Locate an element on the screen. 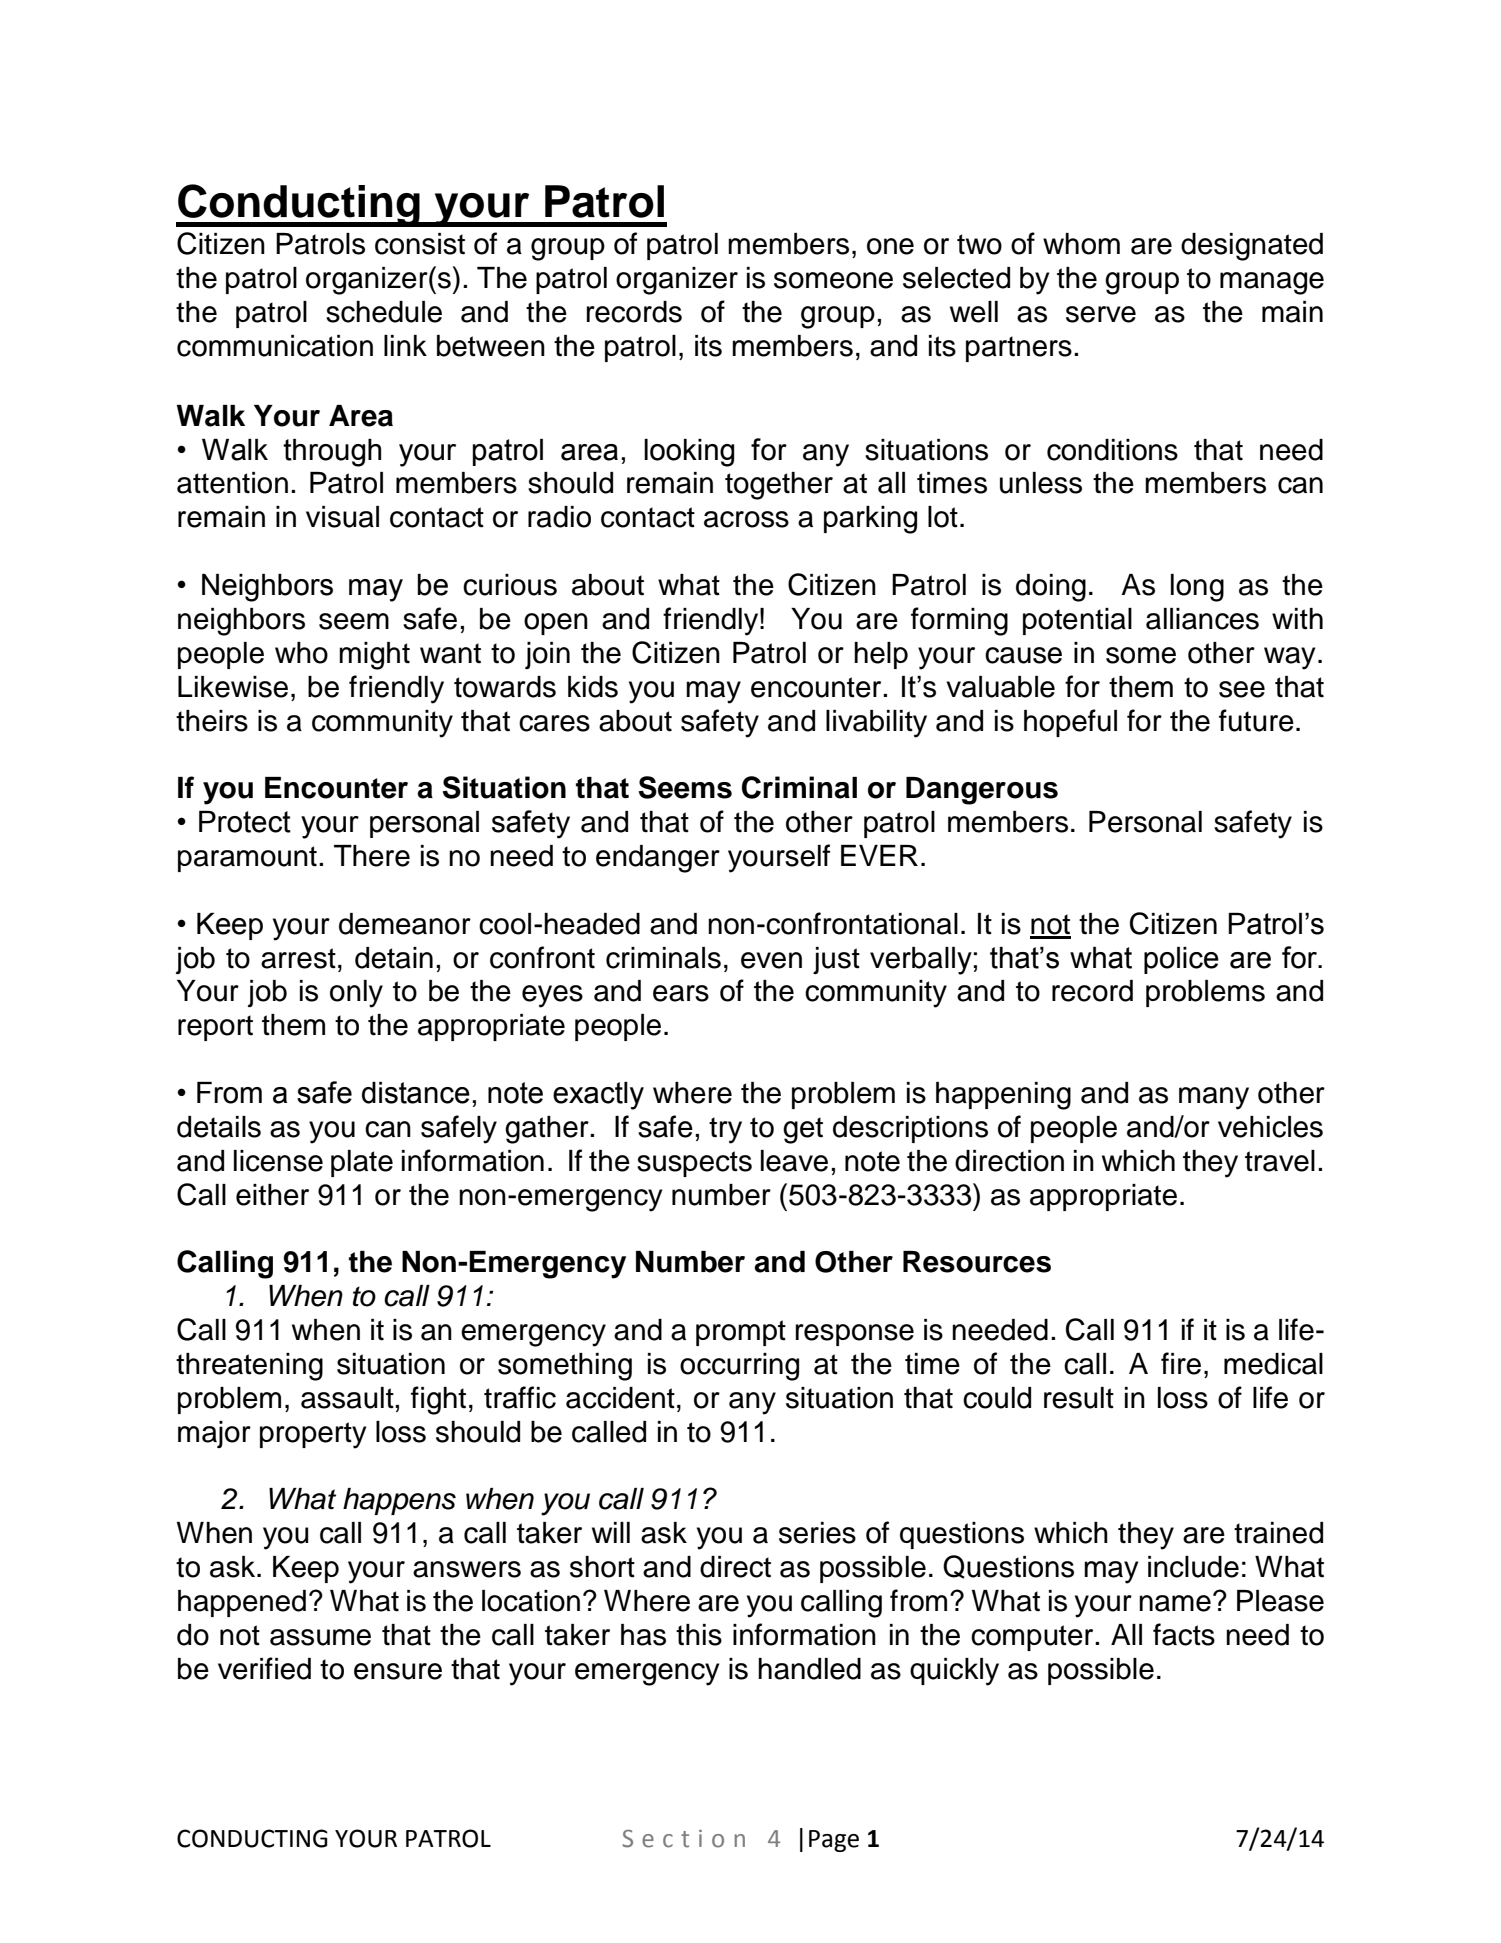  serve is located at coordinates (1101, 314).
